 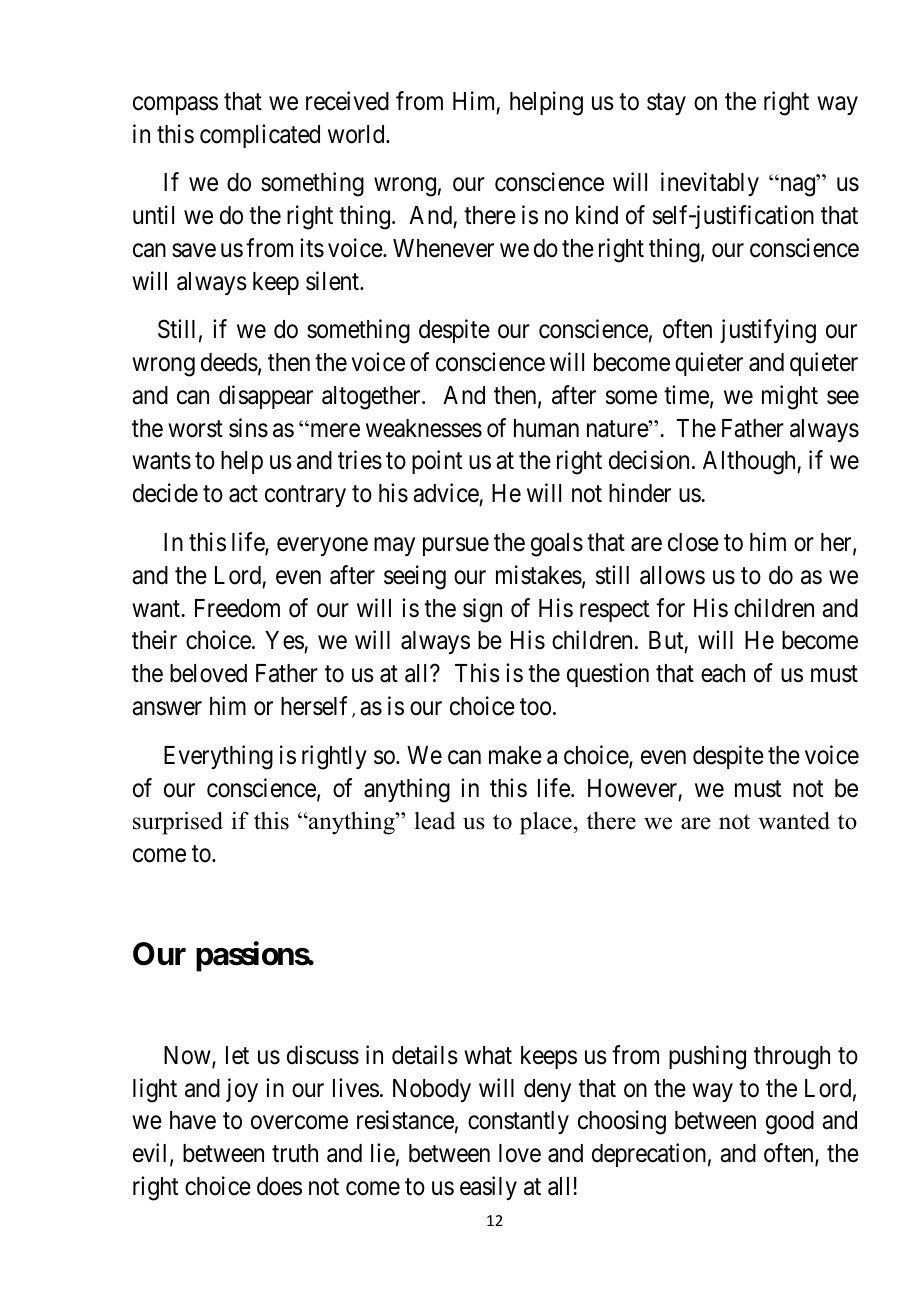 I want to click on lead, so click(x=434, y=821).
